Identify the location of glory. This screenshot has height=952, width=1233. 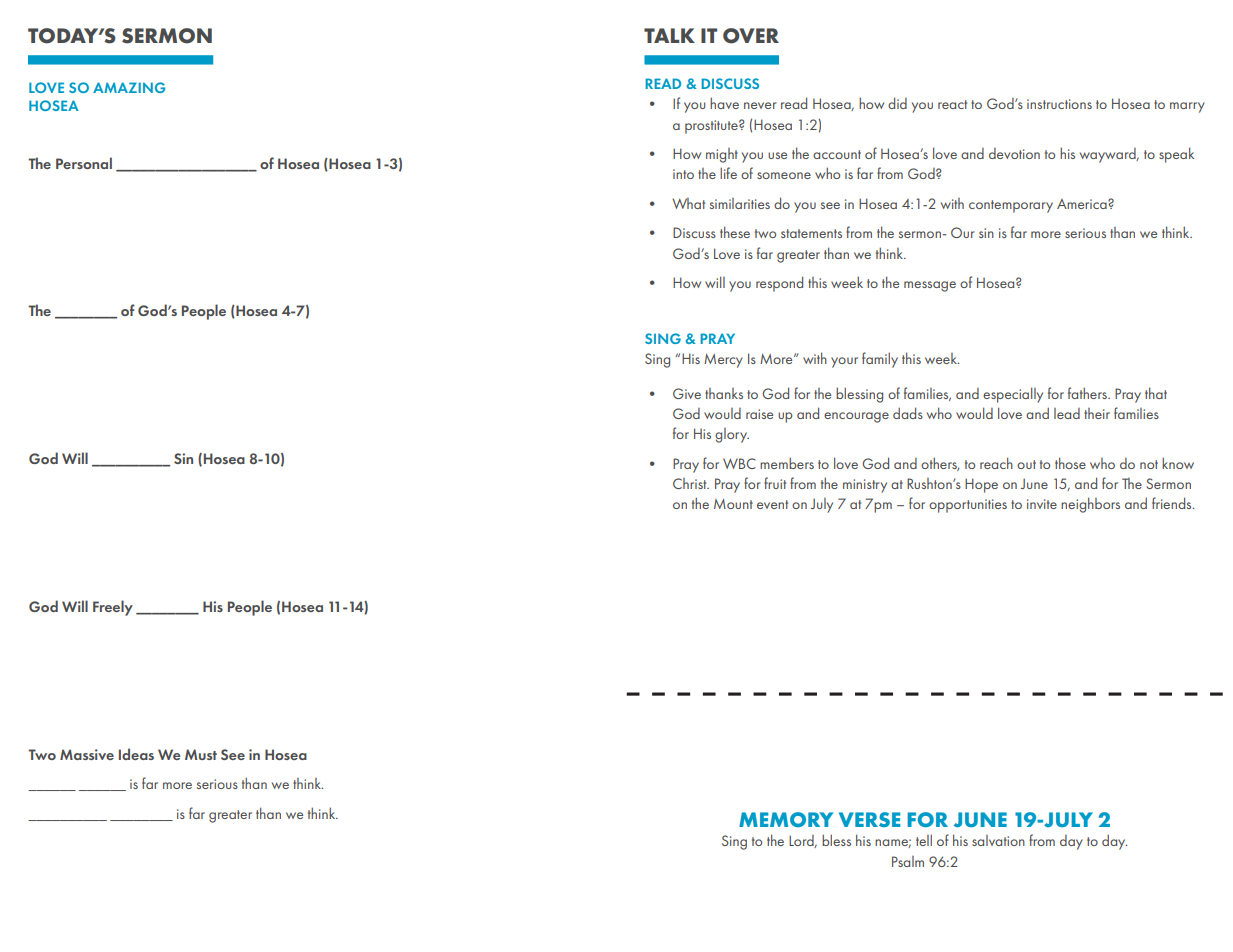
(732, 435).
